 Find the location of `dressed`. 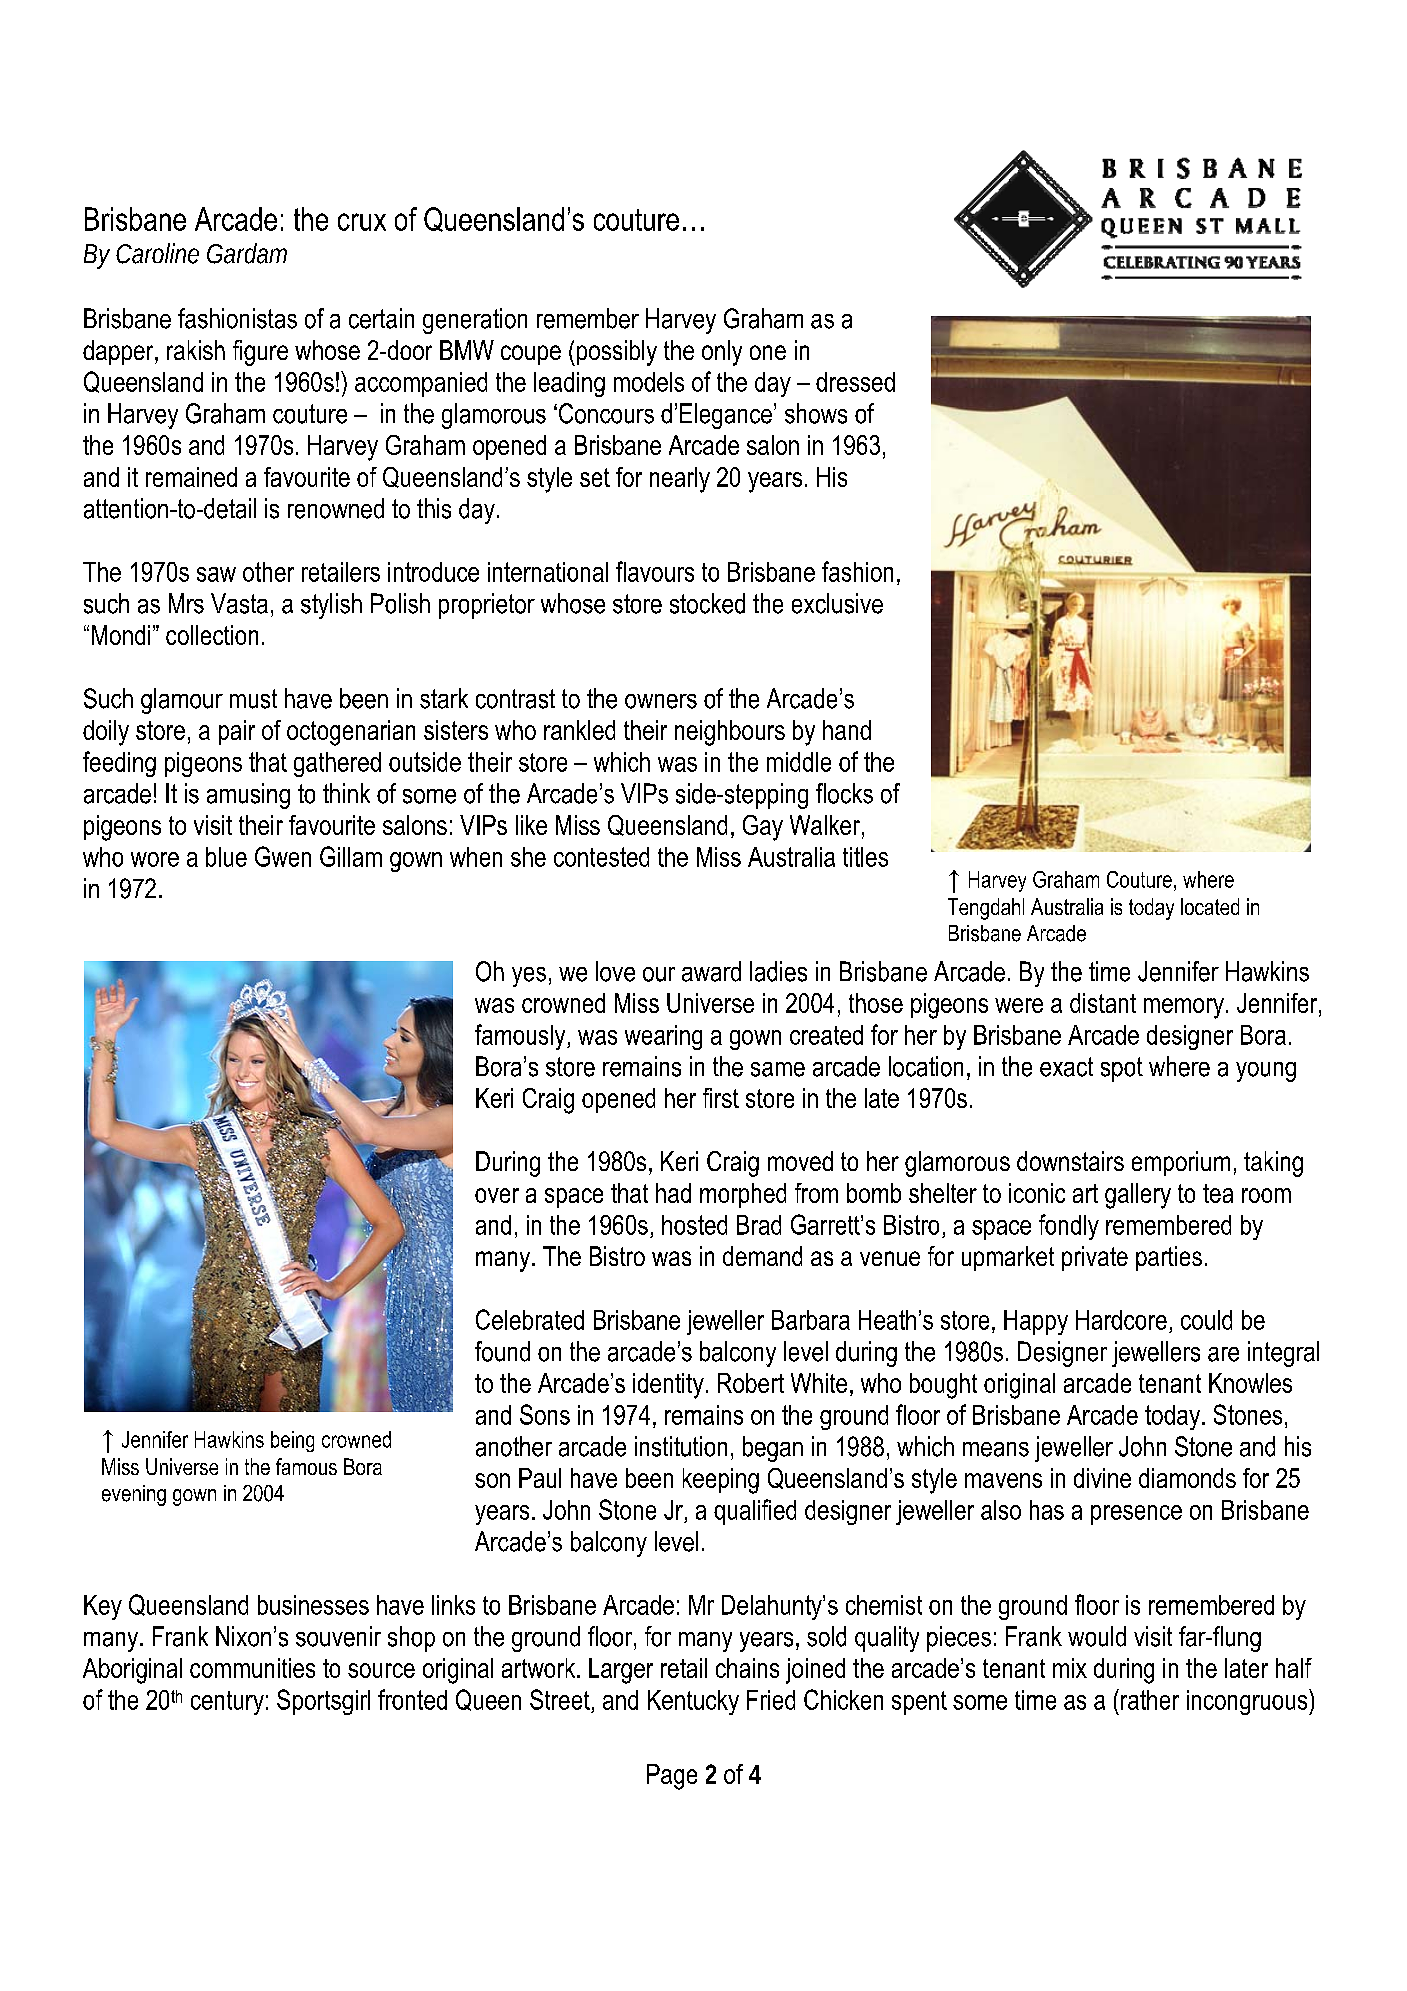

dressed is located at coordinates (855, 382).
